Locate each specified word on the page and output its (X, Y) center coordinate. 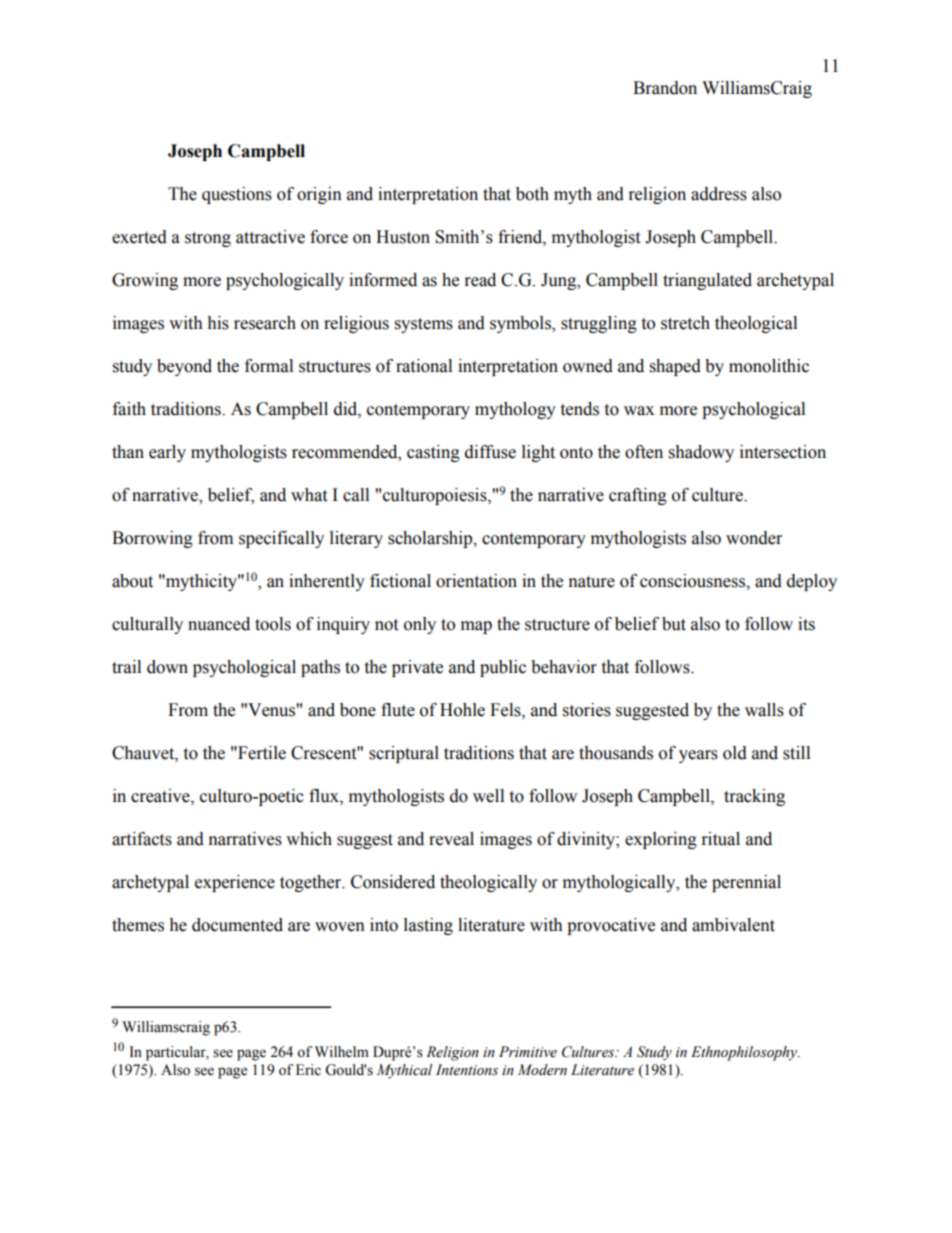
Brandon (665, 88)
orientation (476, 581)
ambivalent (733, 925)
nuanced (219, 624)
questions (237, 195)
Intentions (467, 1070)
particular (177, 1053)
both (532, 194)
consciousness (693, 581)
